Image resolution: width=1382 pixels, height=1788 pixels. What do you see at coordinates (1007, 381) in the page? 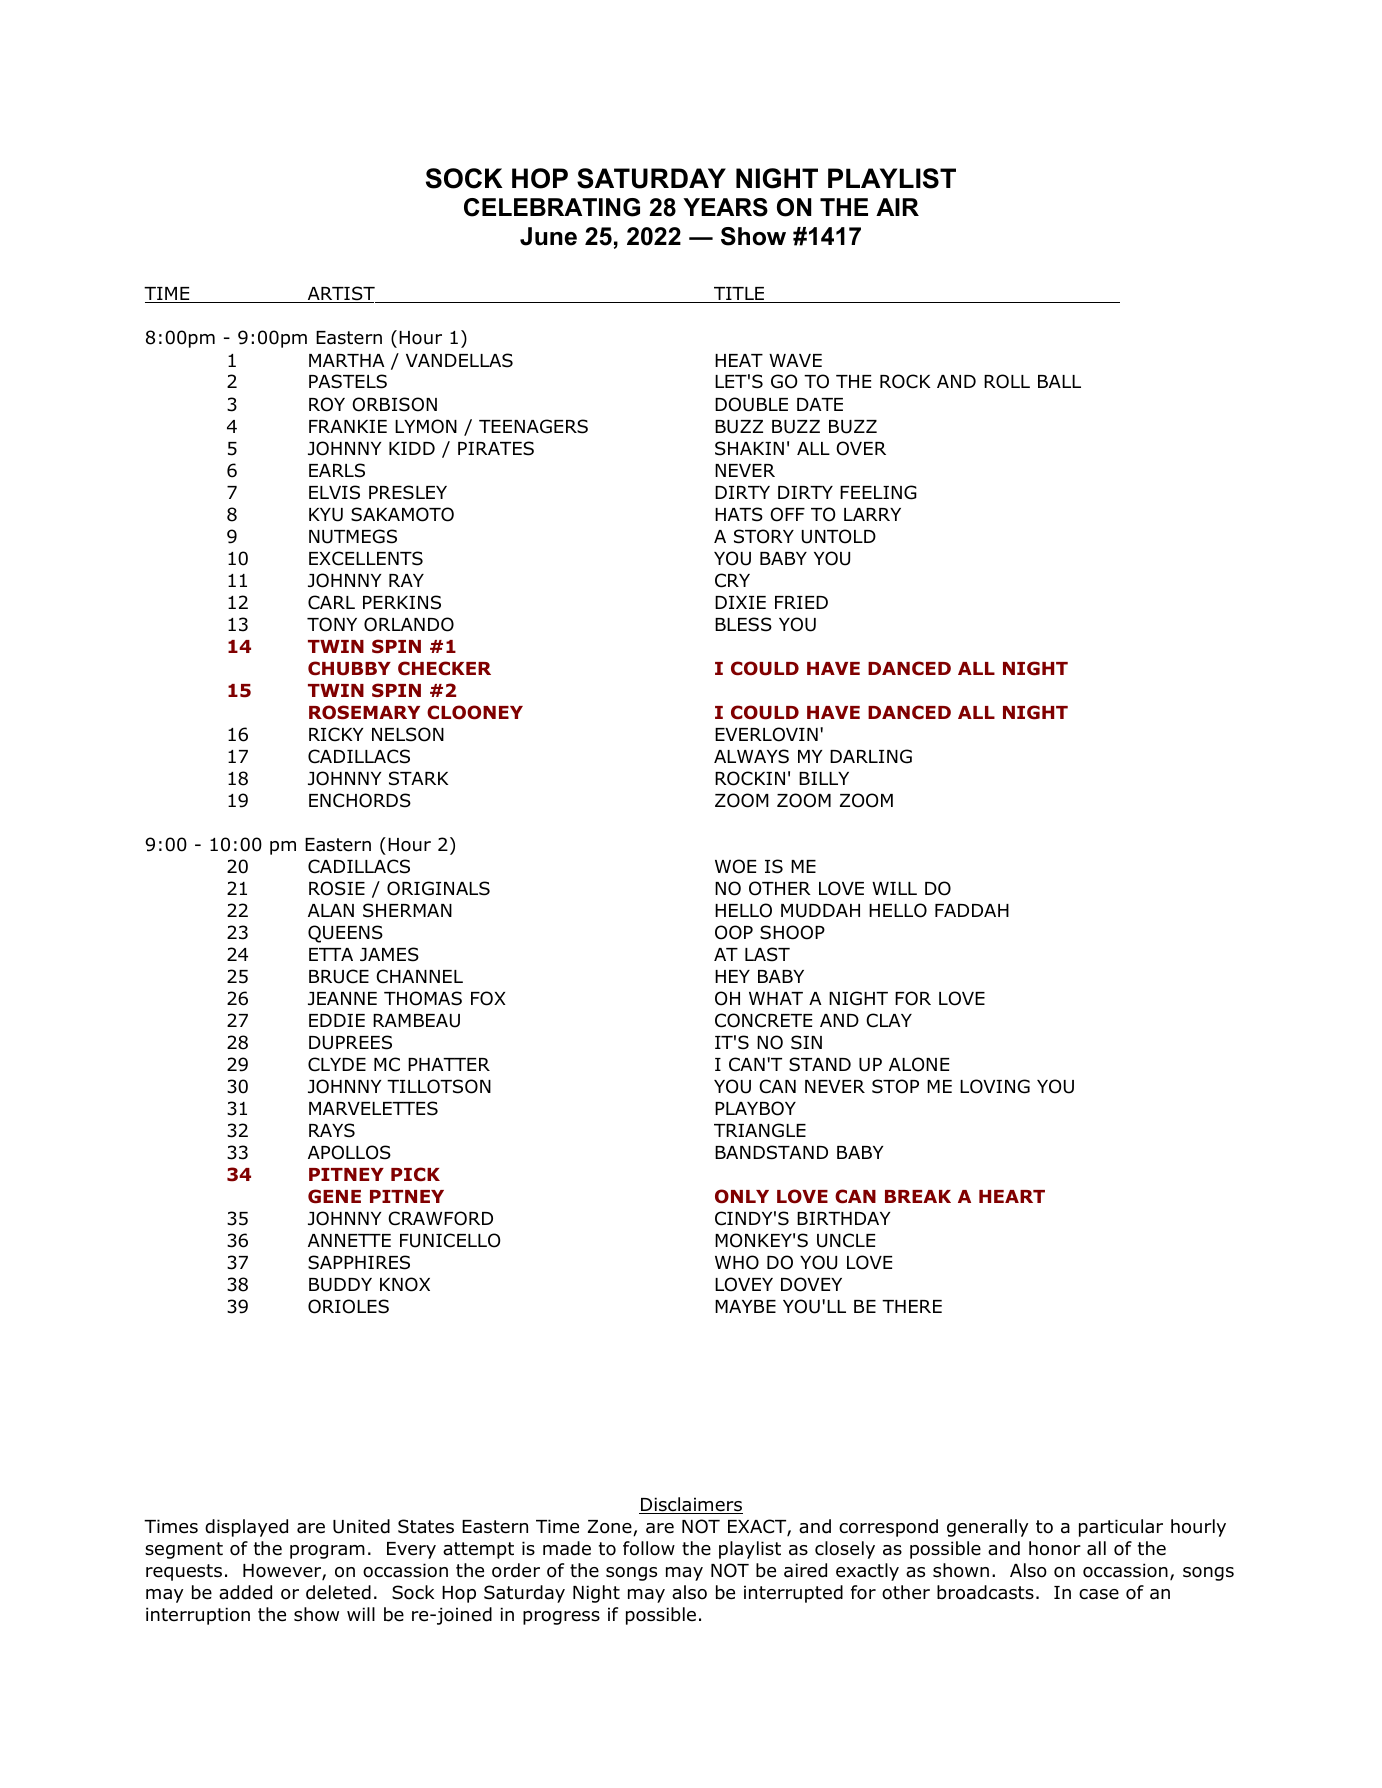
I see `ROLL` at bounding box center [1007, 381].
